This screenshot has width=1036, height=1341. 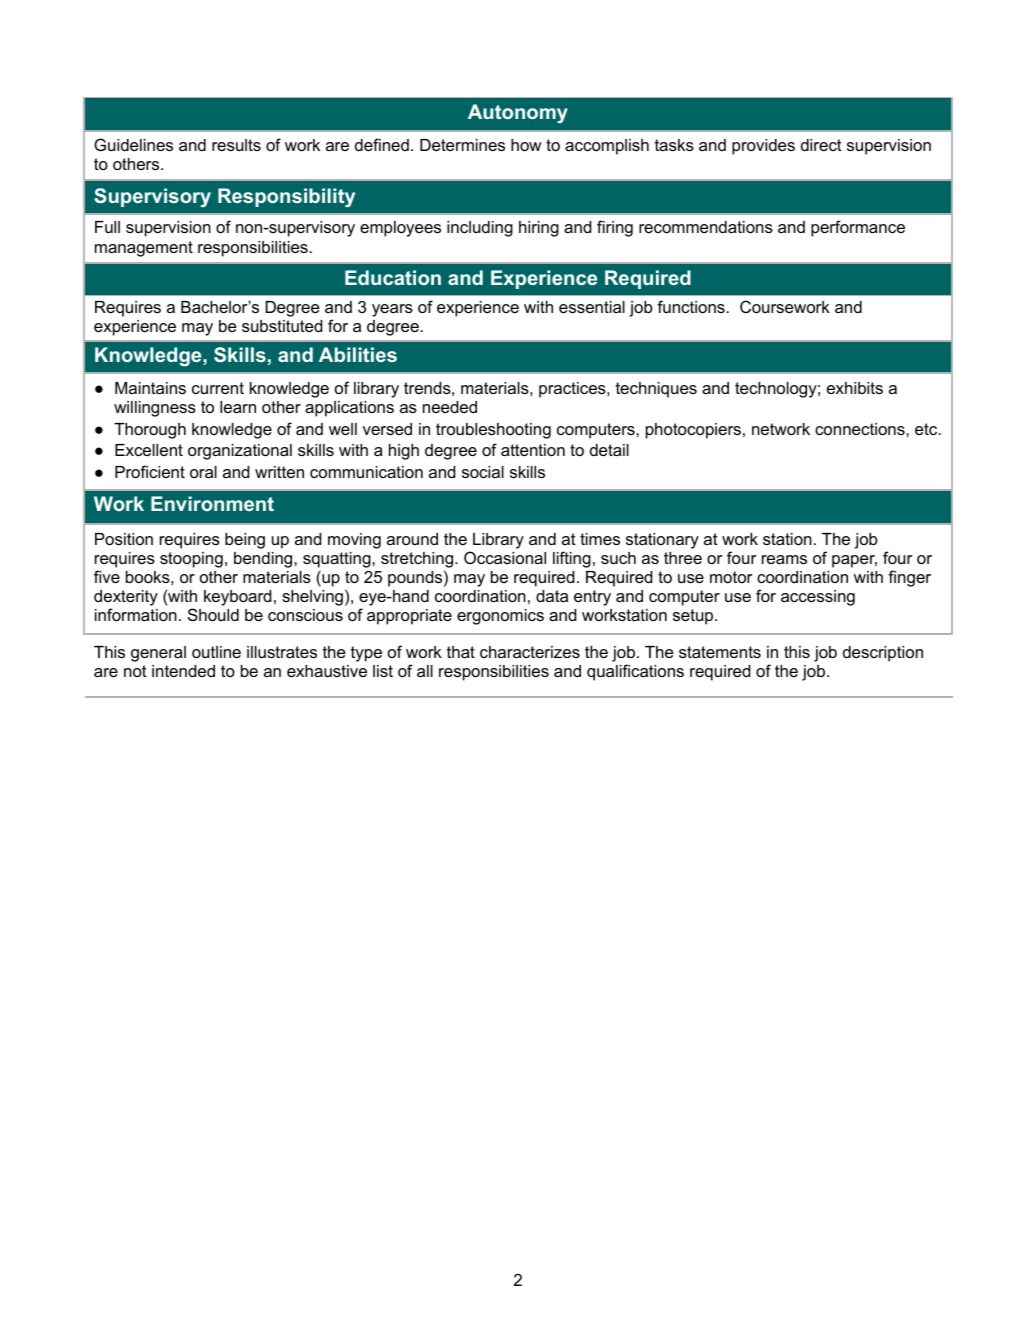 I want to click on essential, so click(x=592, y=307).
